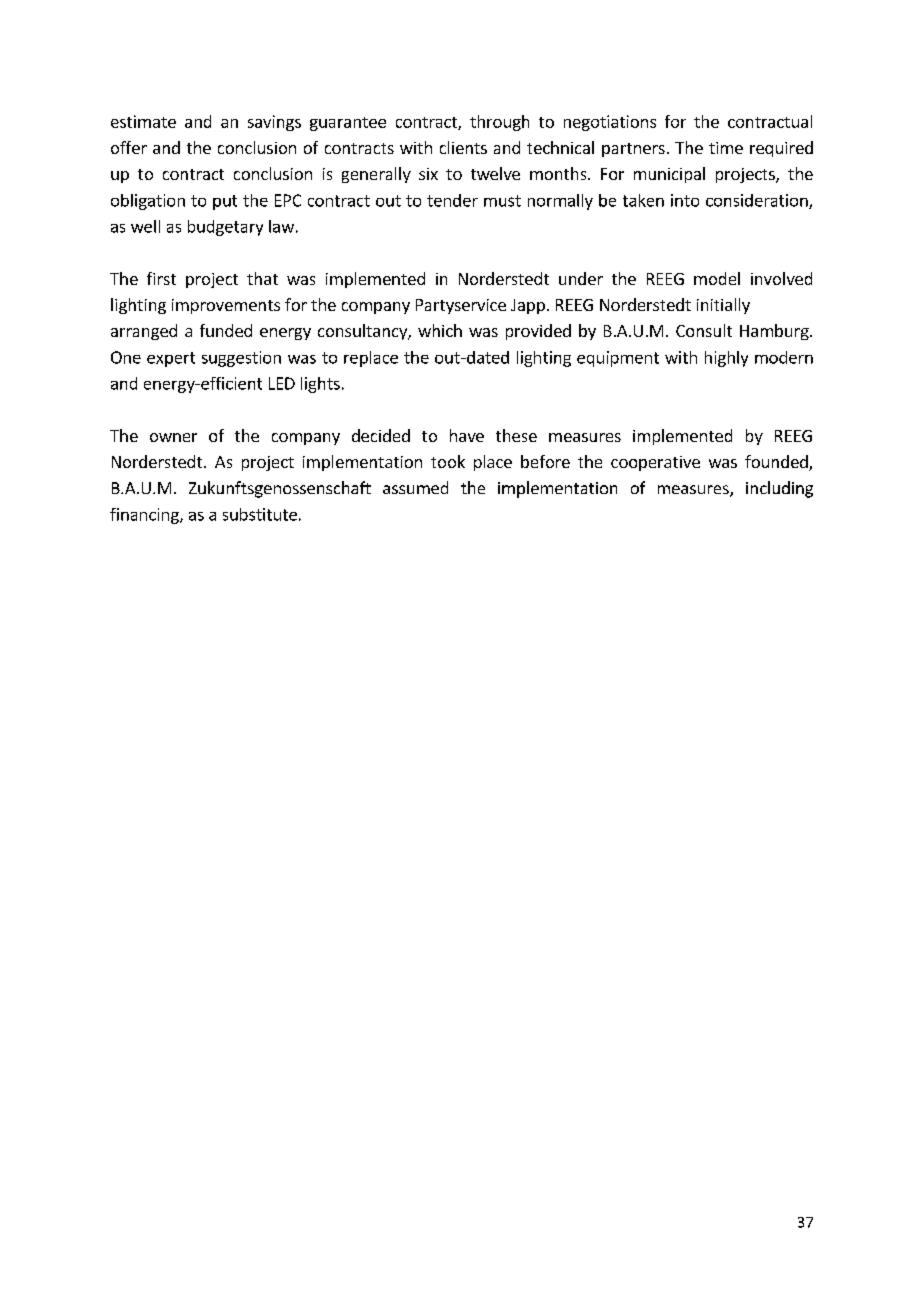 The width and height of the document is (924, 1308). Describe the element at coordinates (143, 121) in the document. I see `estimate` at that location.
